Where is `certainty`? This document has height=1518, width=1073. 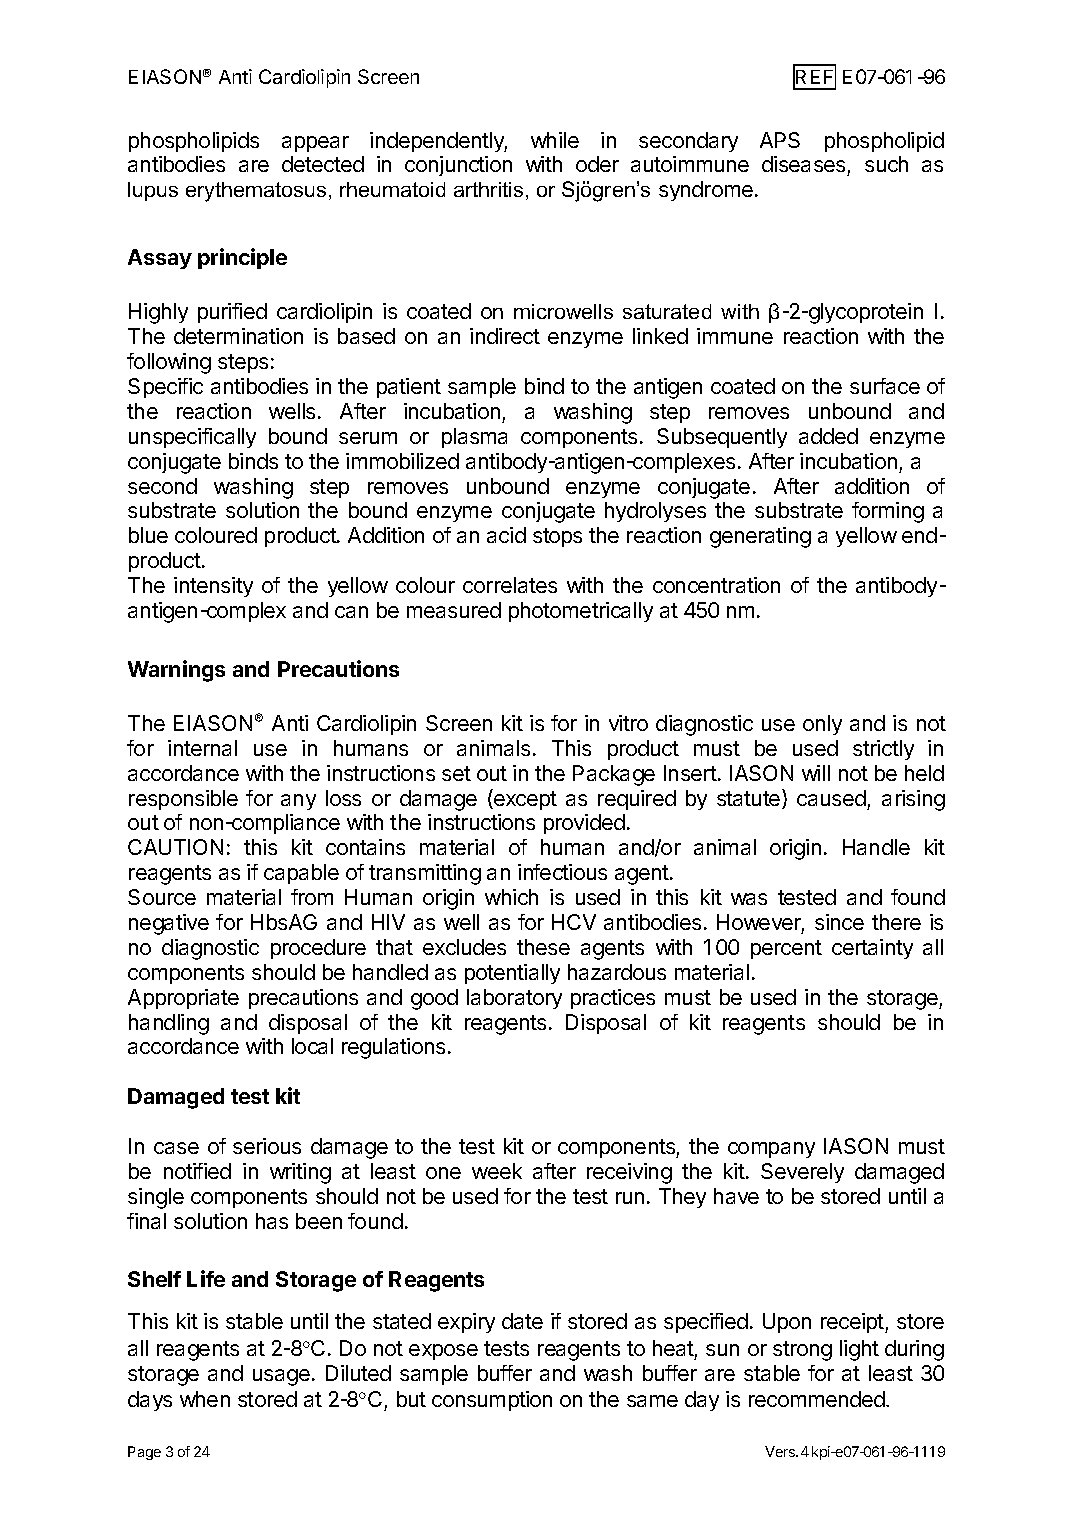
certainty is located at coordinates (872, 949).
